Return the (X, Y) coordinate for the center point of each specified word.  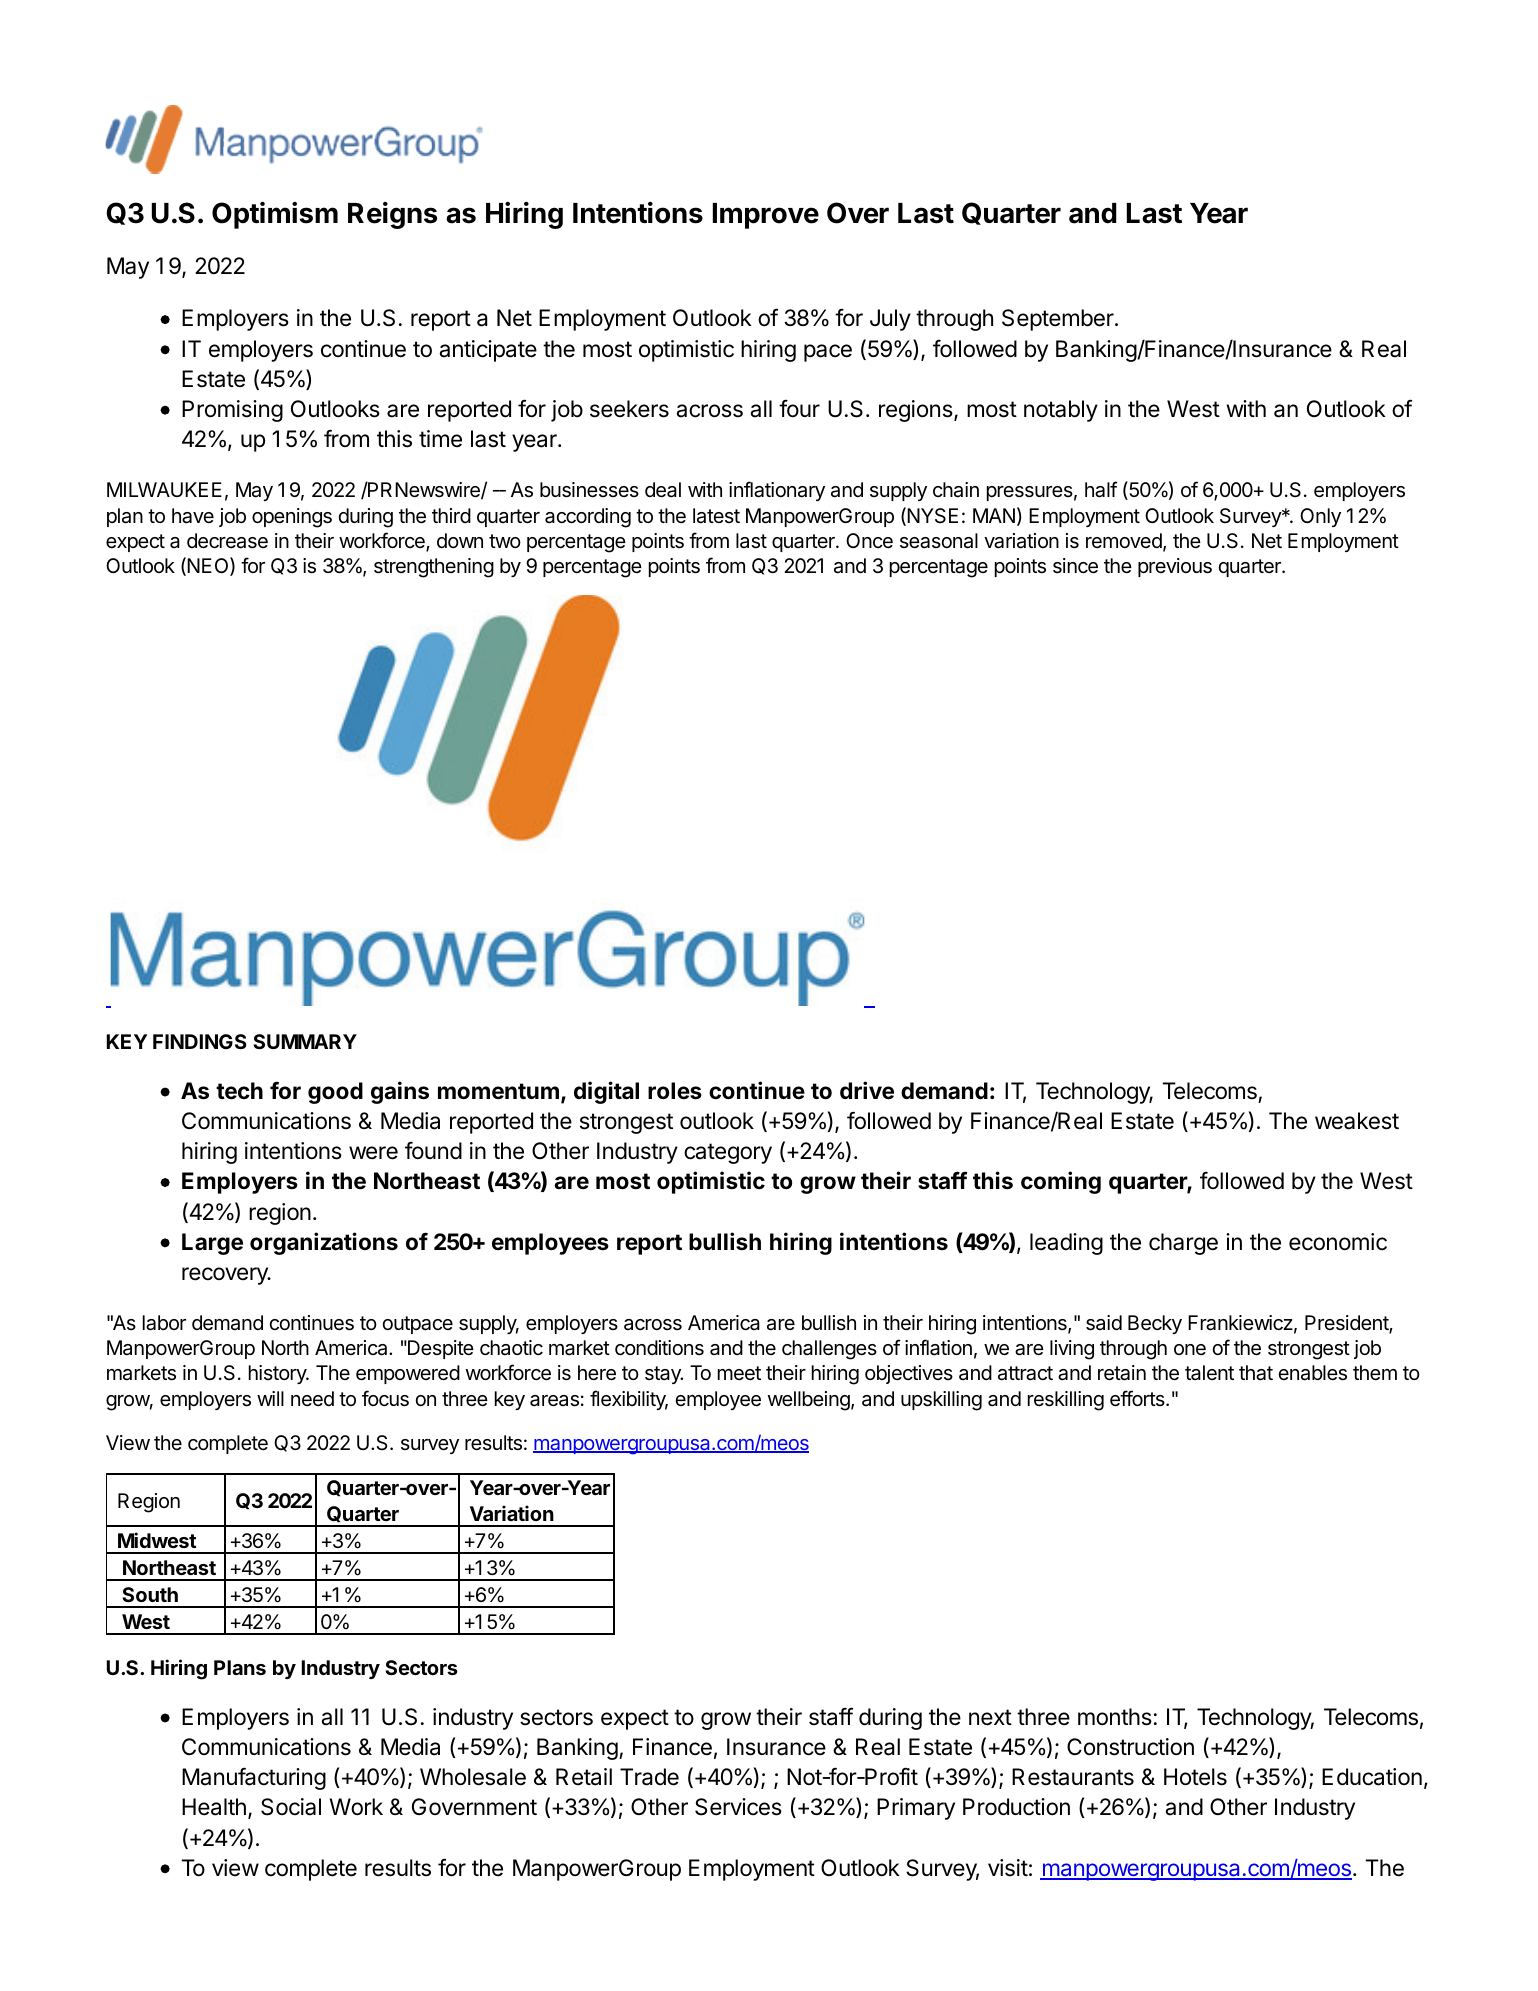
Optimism (275, 215)
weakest (1357, 1121)
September (1059, 320)
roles (675, 1091)
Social (291, 1807)
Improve (766, 216)
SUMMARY (305, 1041)
